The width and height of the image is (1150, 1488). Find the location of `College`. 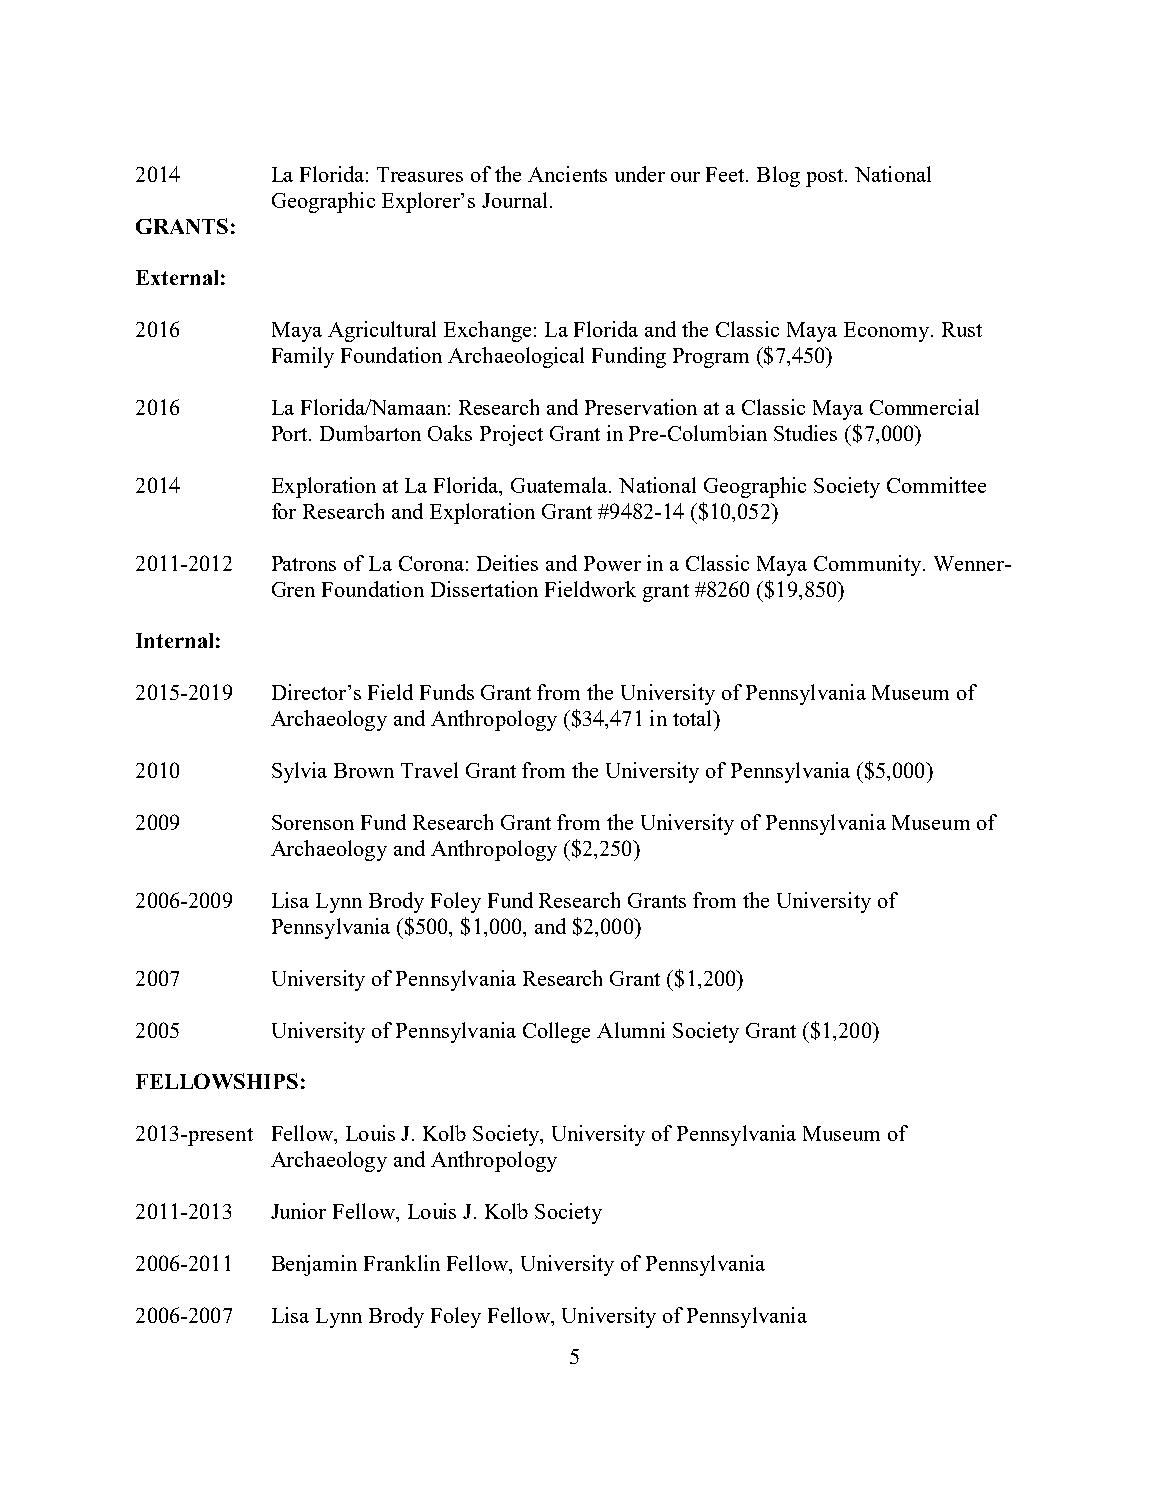

College is located at coordinates (556, 1032).
